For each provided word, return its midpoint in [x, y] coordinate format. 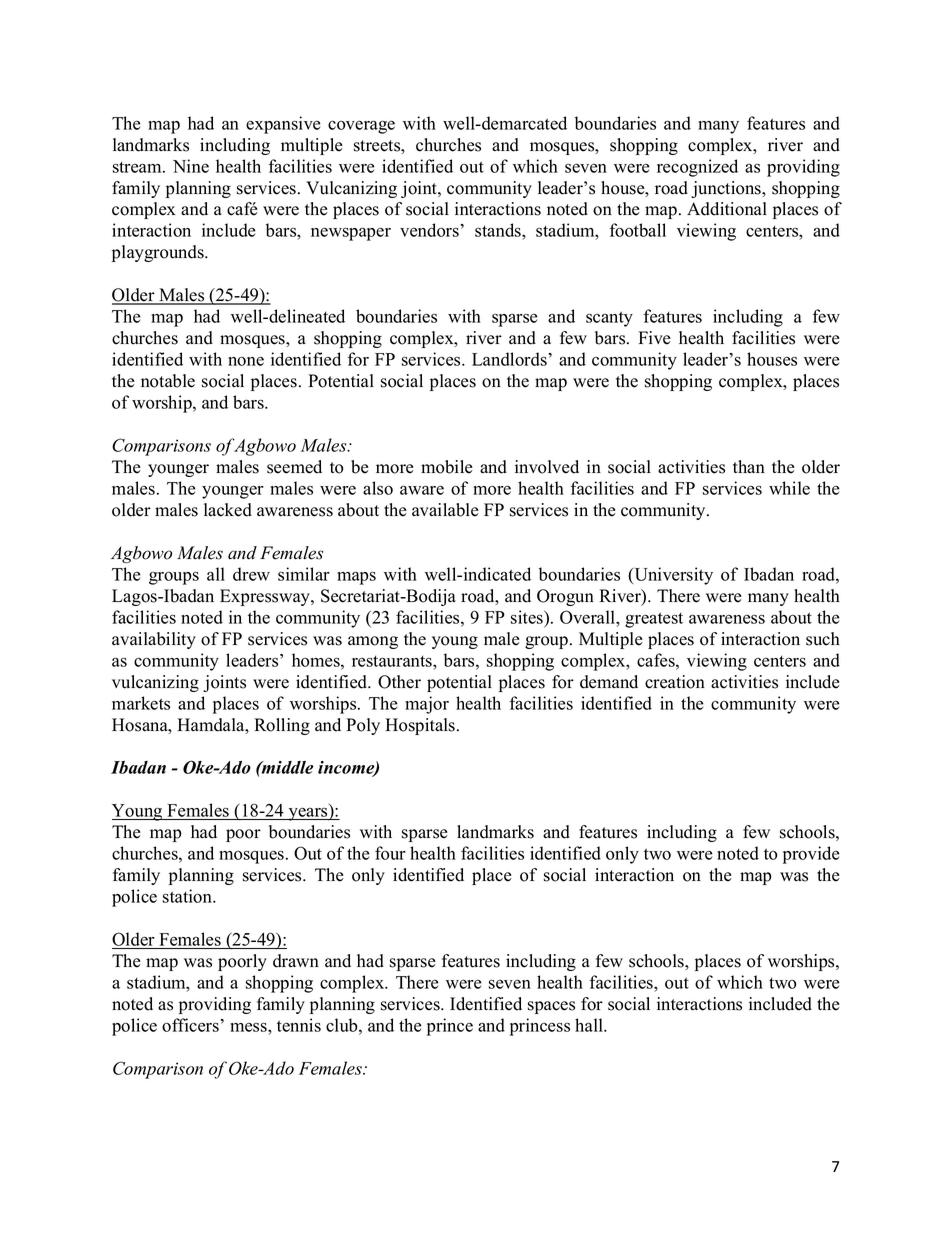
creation [675, 682]
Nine [191, 166]
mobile [447, 467]
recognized [697, 168]
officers [190, 1025]
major [427, 705]
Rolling [282, 726]
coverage [361, 127]
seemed [294, 467]
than [749, 466]
